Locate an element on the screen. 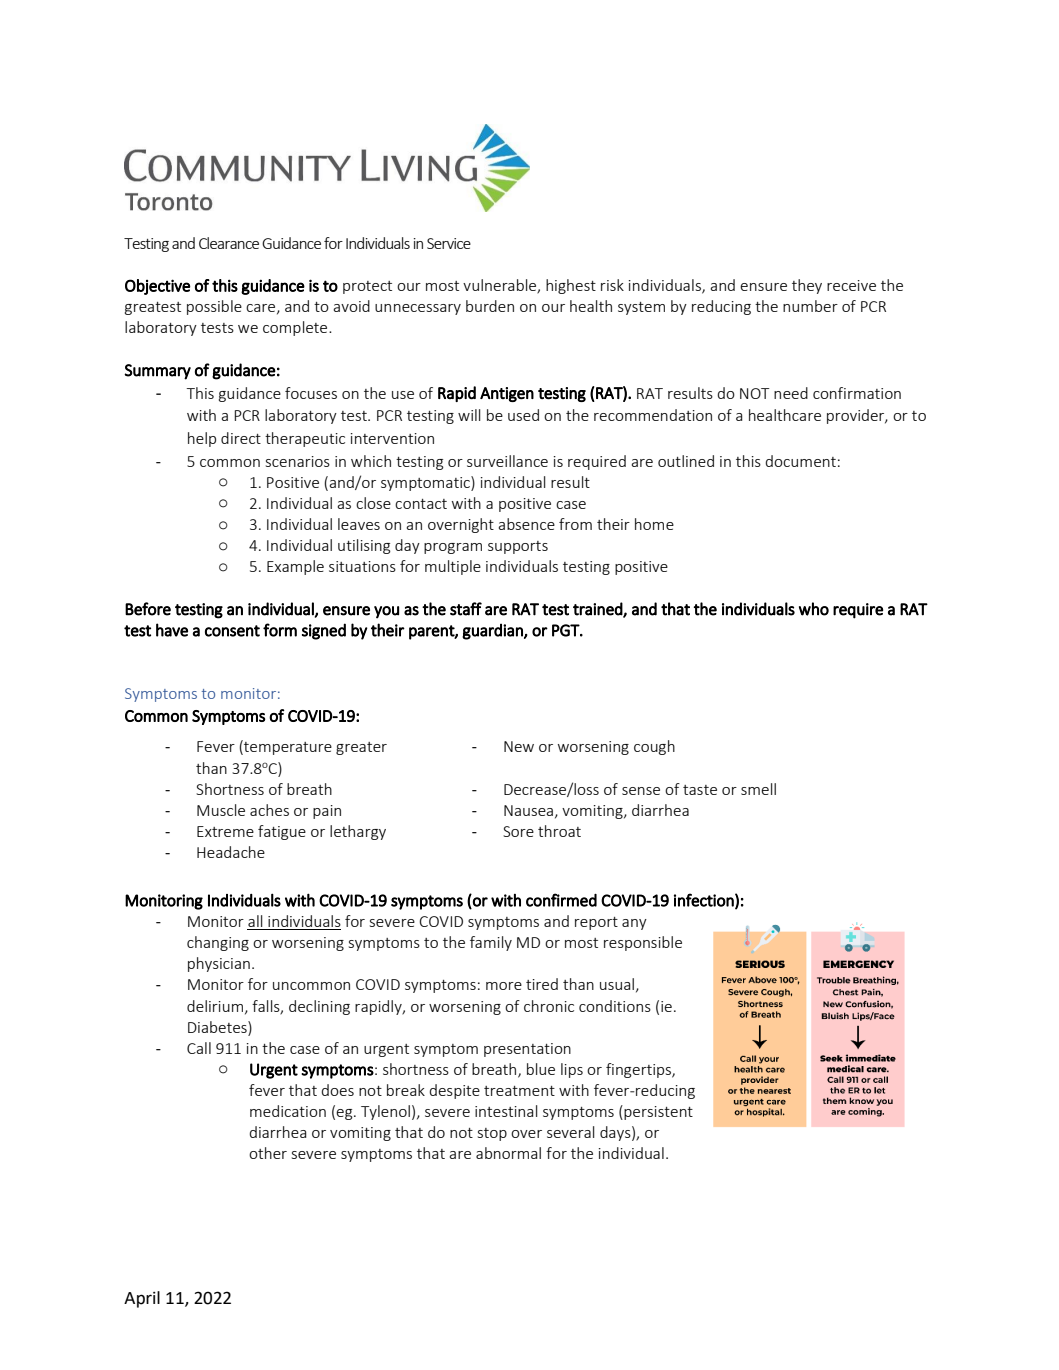  burden is located at coordinates (490, 306).
